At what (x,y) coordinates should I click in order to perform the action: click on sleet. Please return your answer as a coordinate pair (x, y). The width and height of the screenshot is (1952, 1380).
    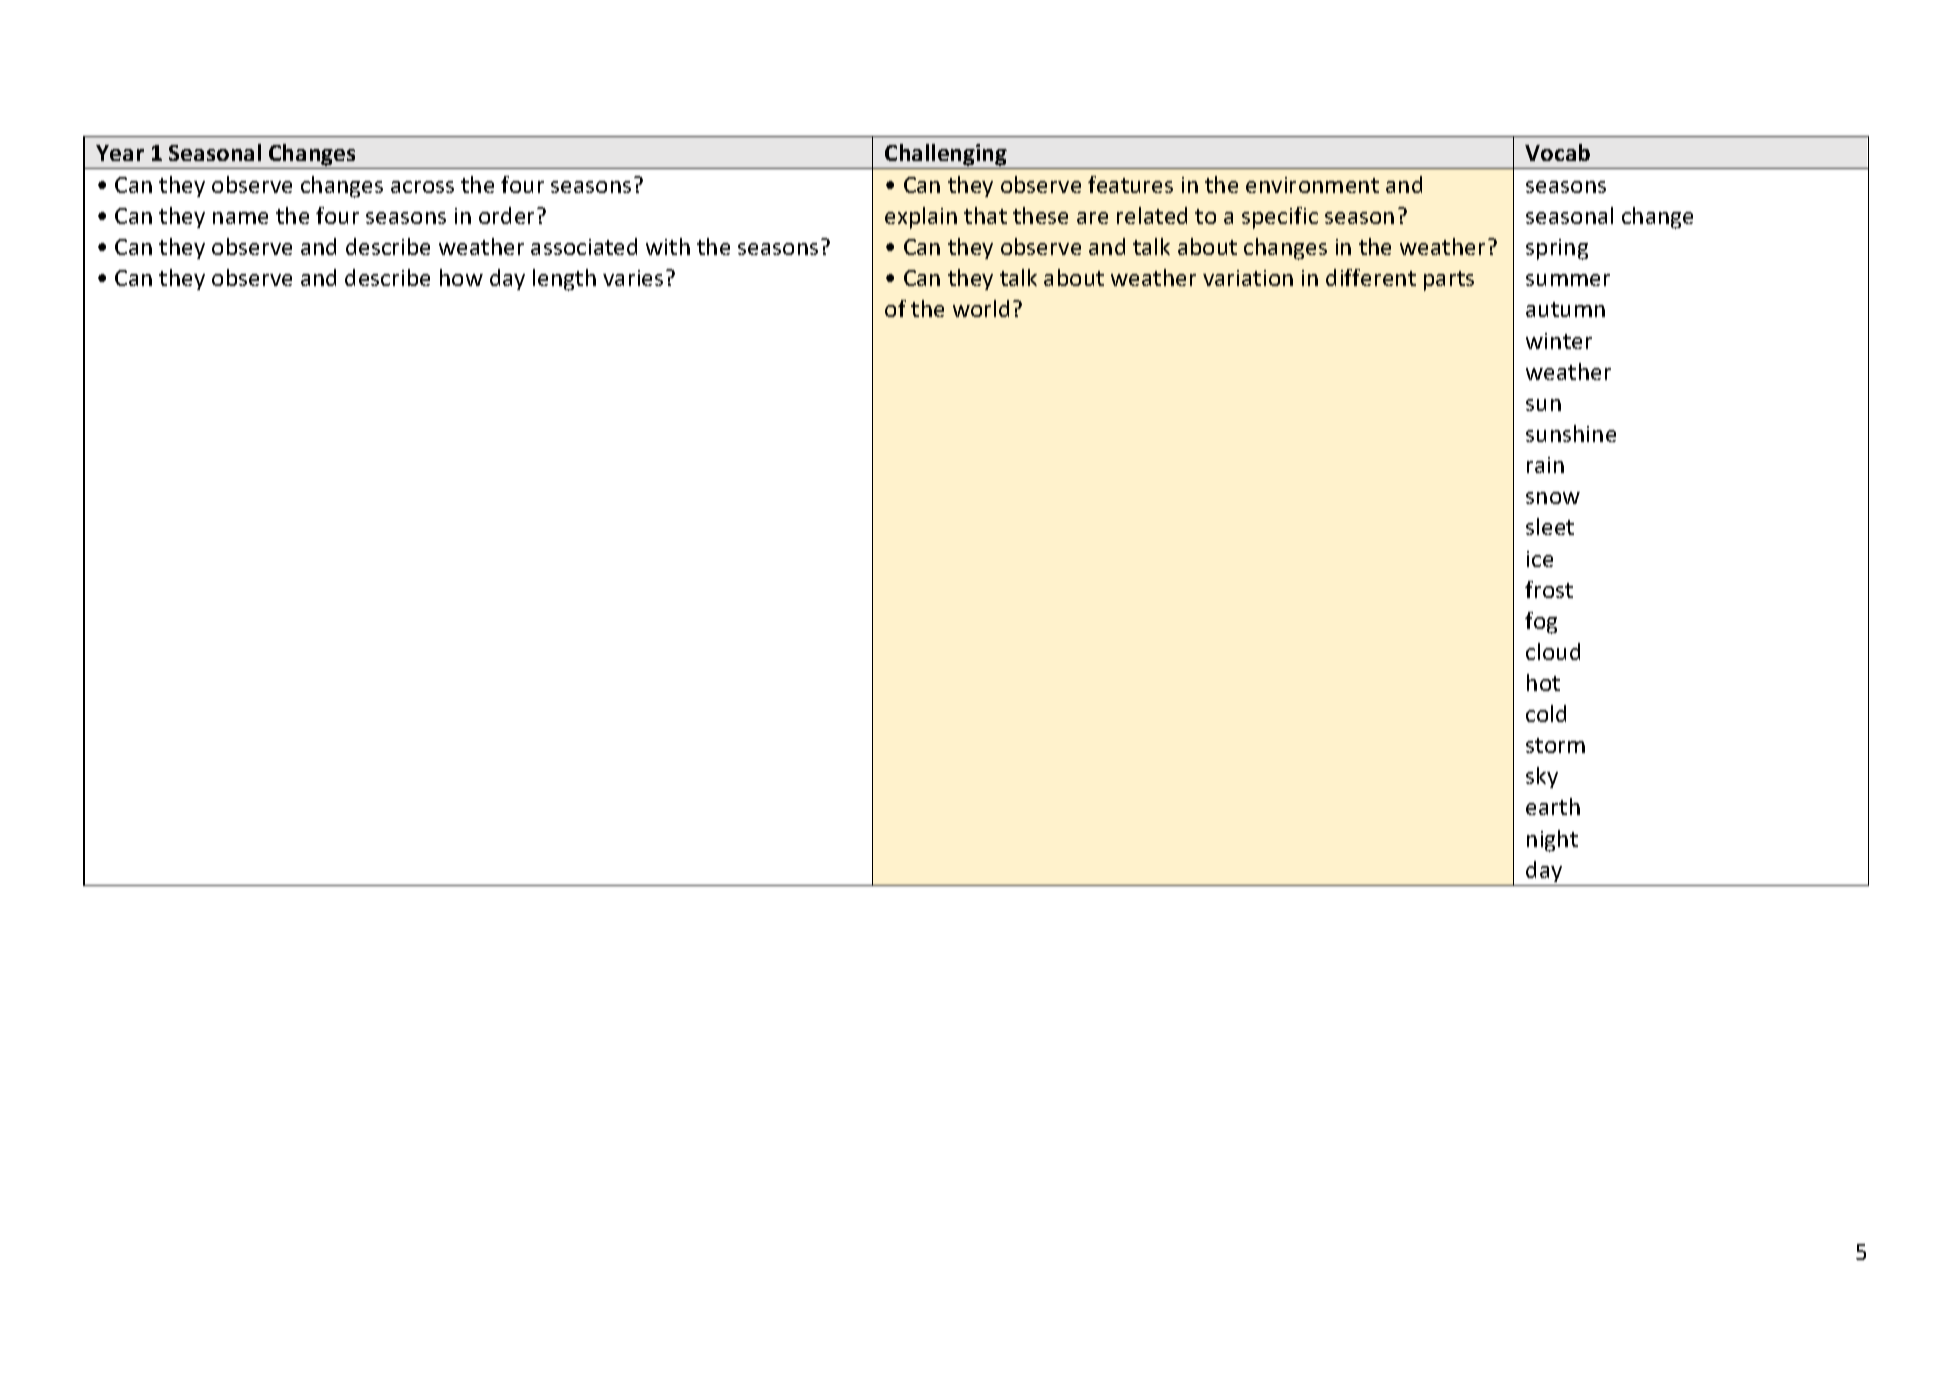
    Looking at the image, I should click on (1550, 526).
